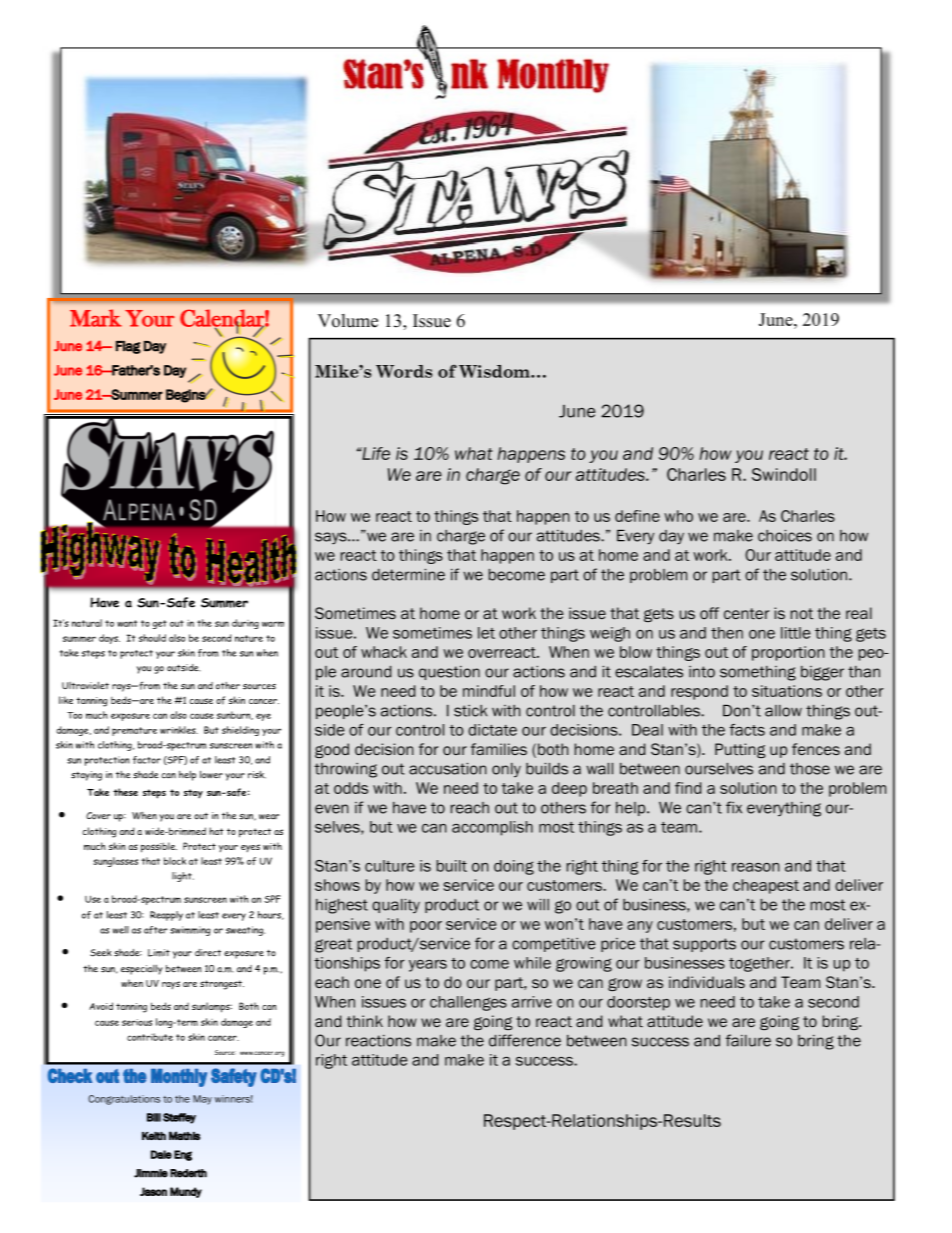 The height and width of the screenshot is (1233, 952). What do you see at coordinates (183, 877) in the screenshot?
I see `light` at bounding box center [183, 877].
